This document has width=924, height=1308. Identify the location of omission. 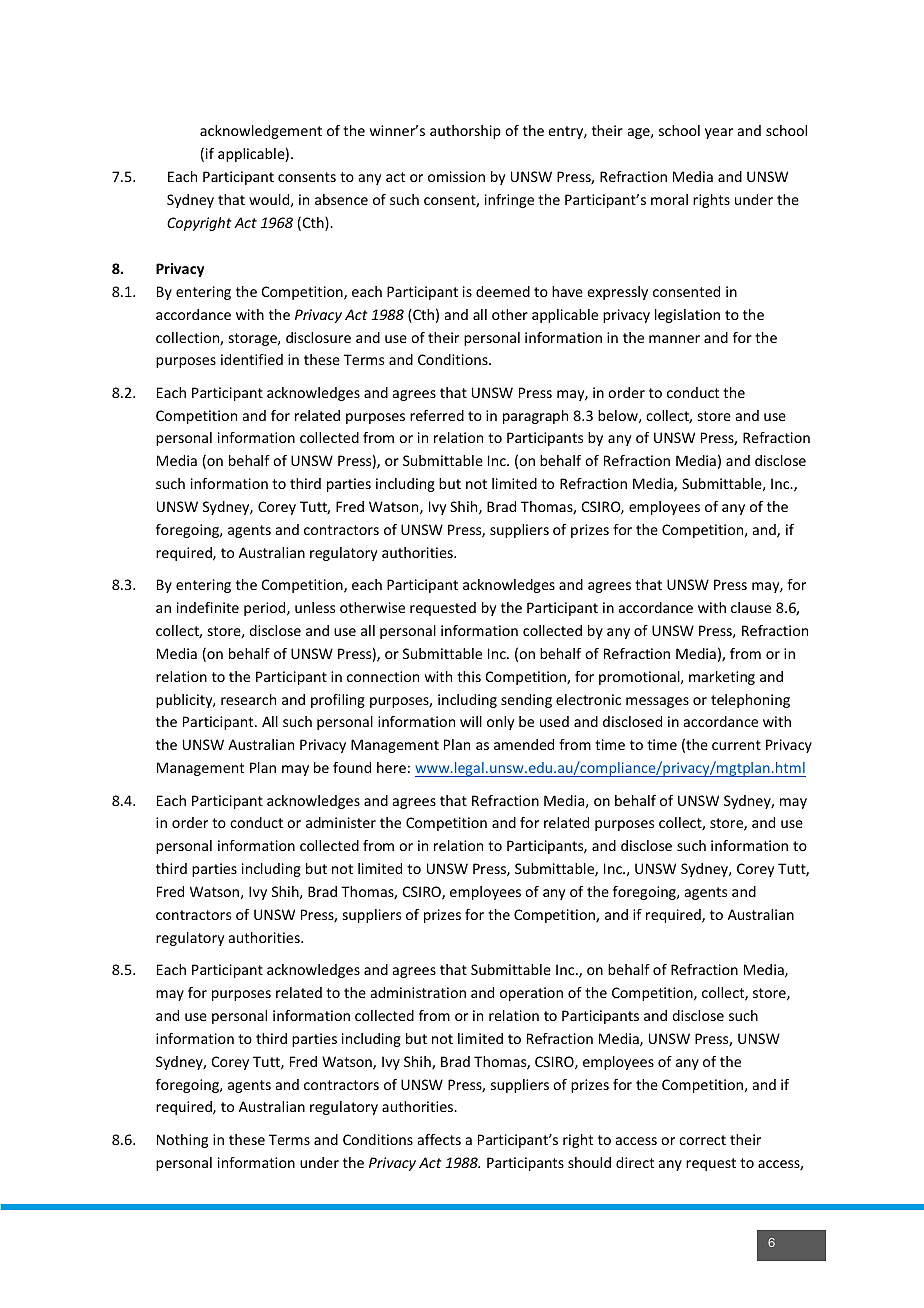
(456, 176).
